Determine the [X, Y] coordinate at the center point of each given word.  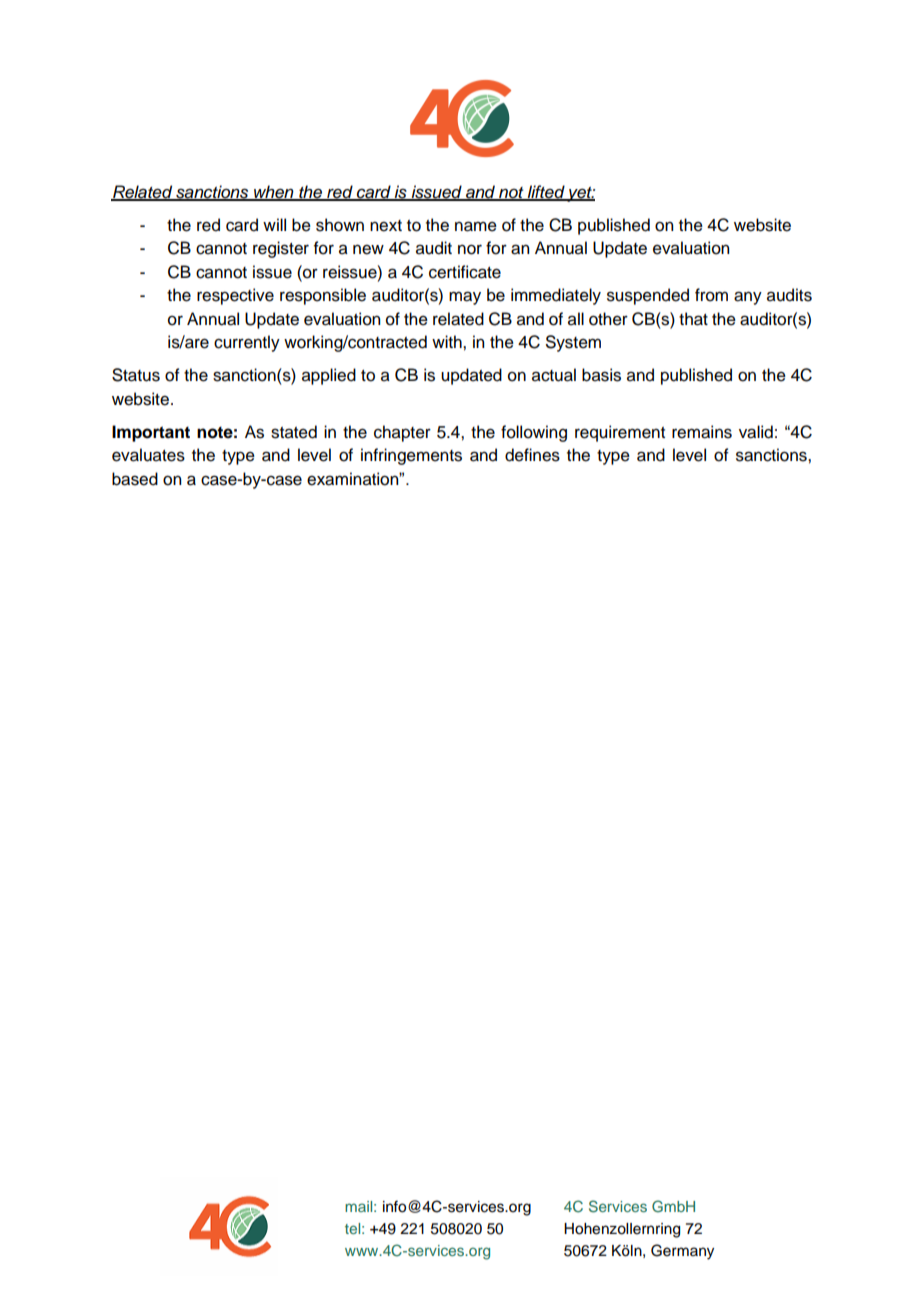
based [135, 479]
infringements [411, 456]
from [711, 295]
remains [702, 432]
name [476, 226]
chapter [402, 433]
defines [532, 455]
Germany [682, 1252]
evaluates [148, 455]
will [274, 224]
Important [151, 433]
